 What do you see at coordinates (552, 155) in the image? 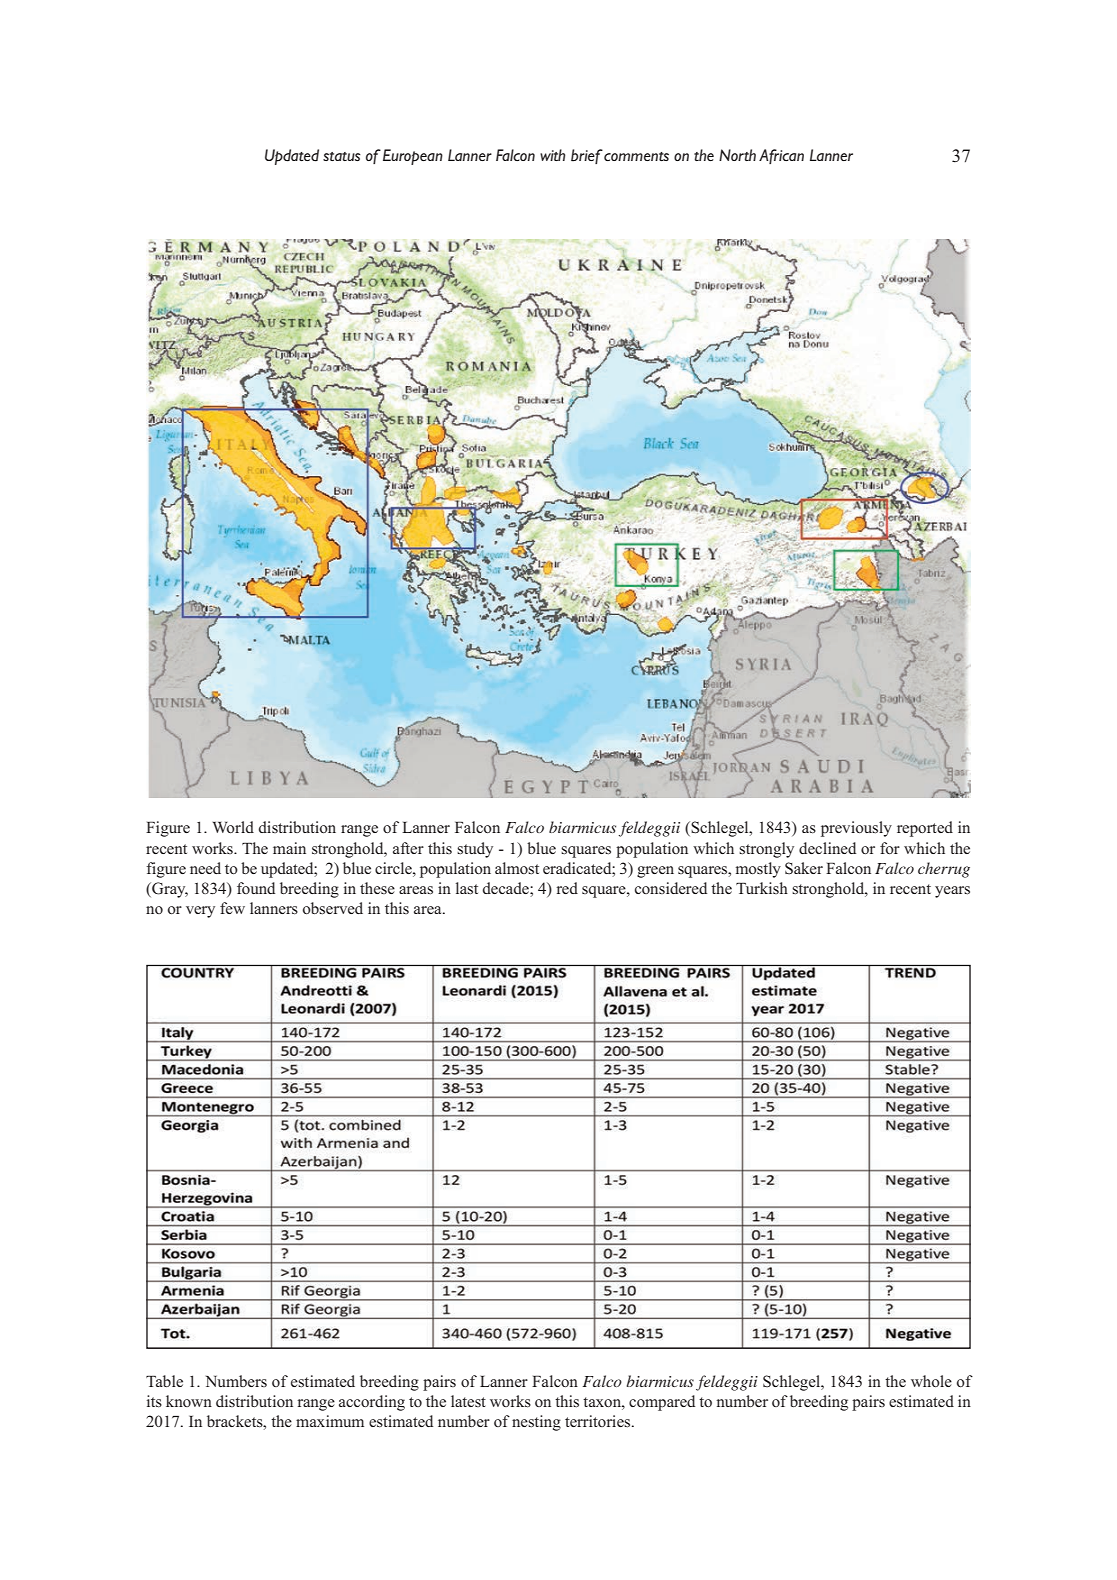
I see `with` at bounding box center [552, 155].
